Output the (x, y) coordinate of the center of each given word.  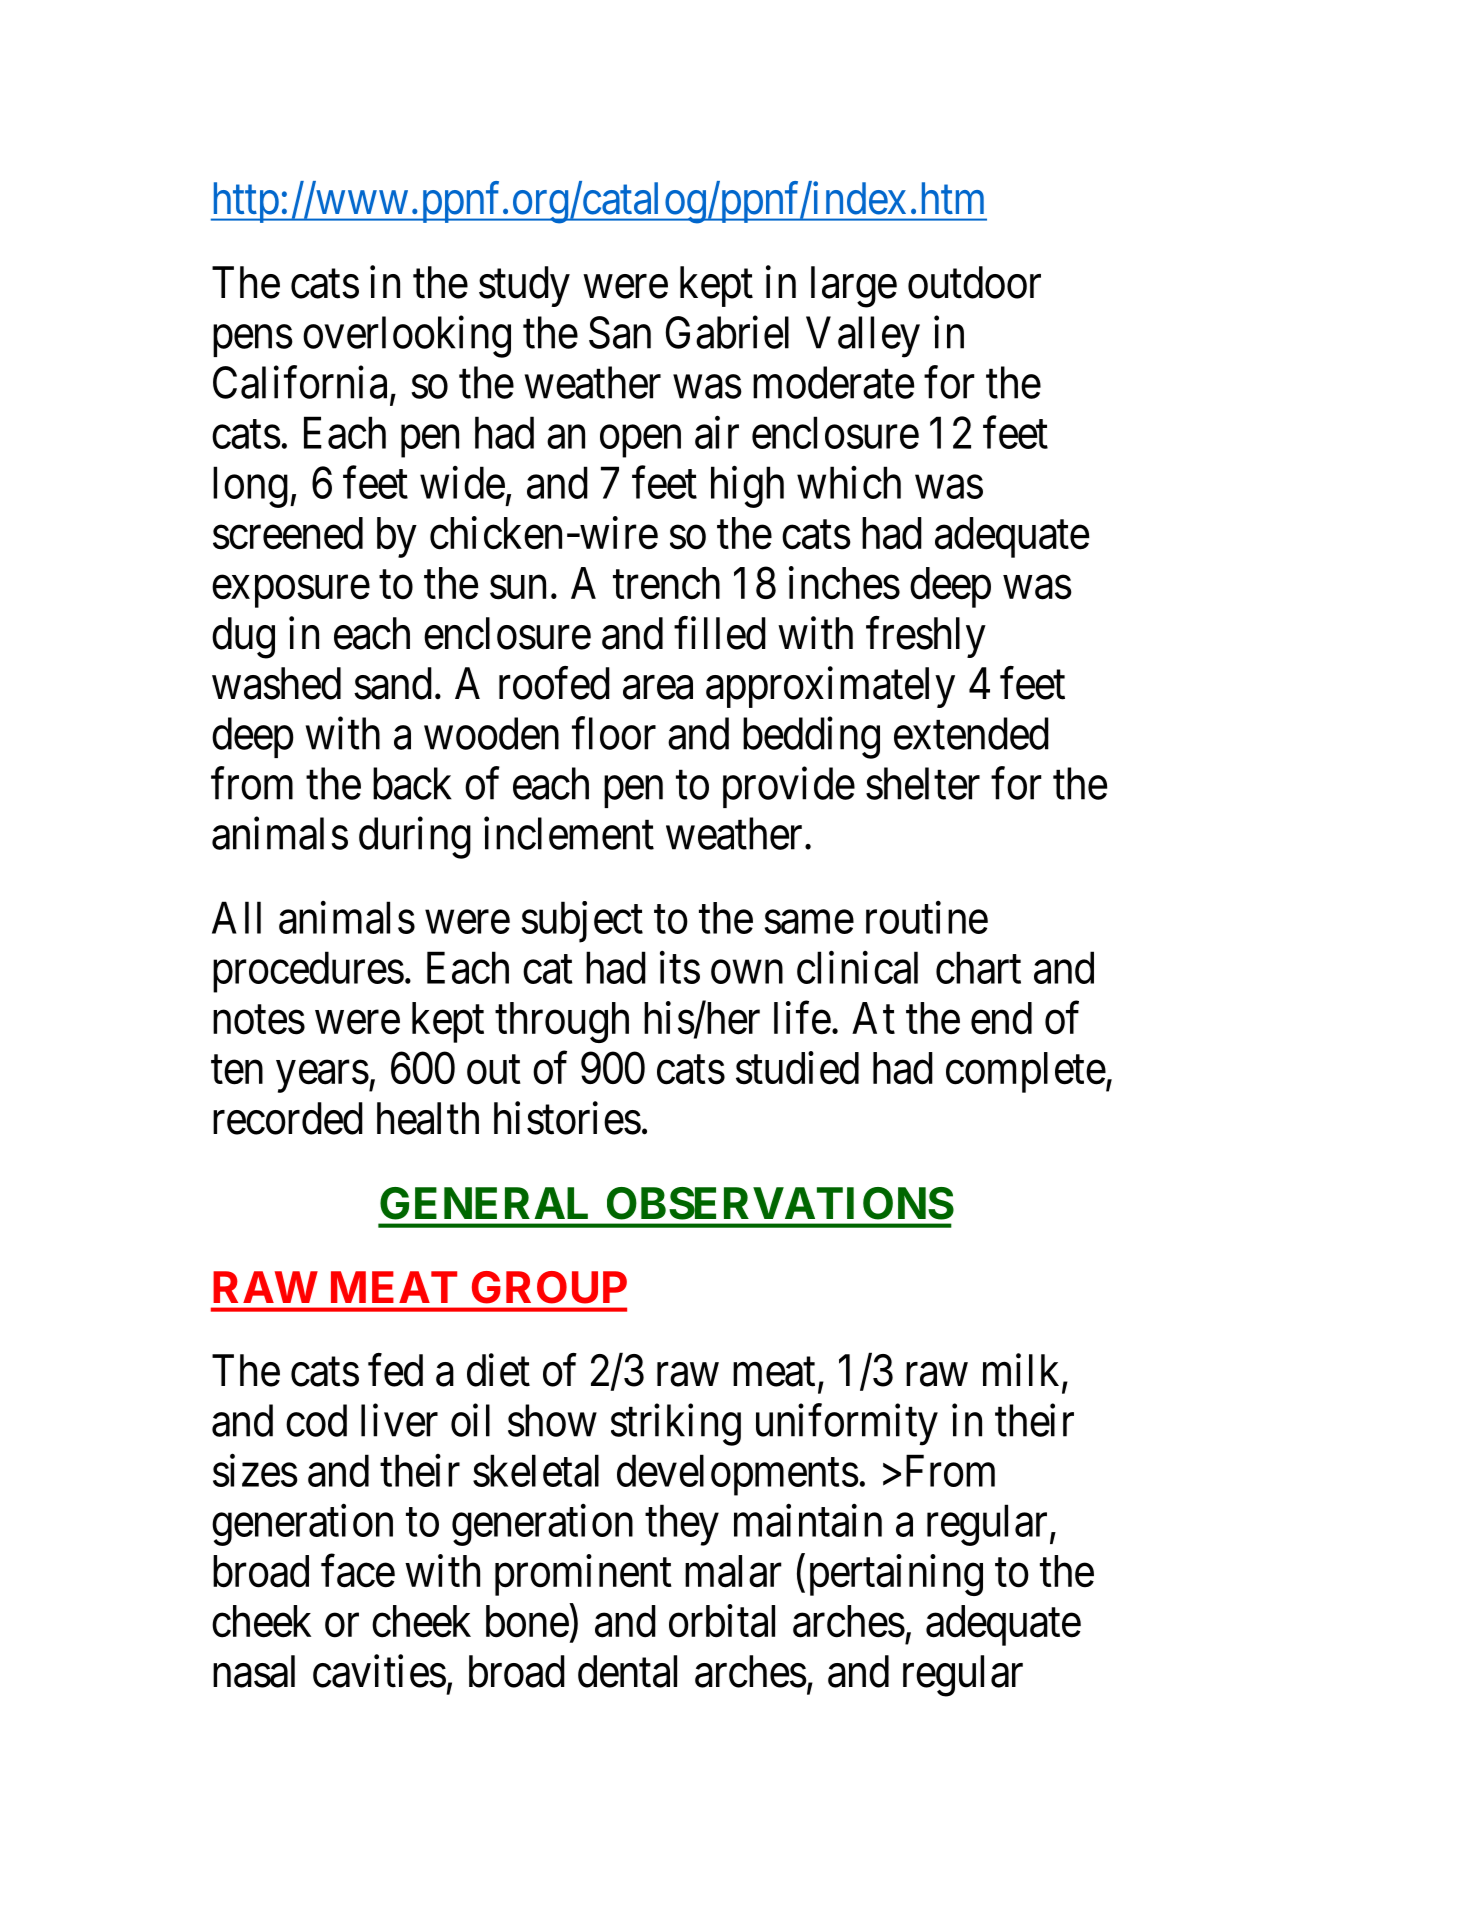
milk (1023, 1371)
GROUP (549, 1287)
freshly (926, 637)
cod (316, 1420)
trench (666, 583)
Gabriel (727, 332)
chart (978, 967)
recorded (288, 1118)
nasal (254, 1671)
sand (393, 683)
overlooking (407, 337)
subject (582, 922)
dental (627, 1671)
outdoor (974, 282)
